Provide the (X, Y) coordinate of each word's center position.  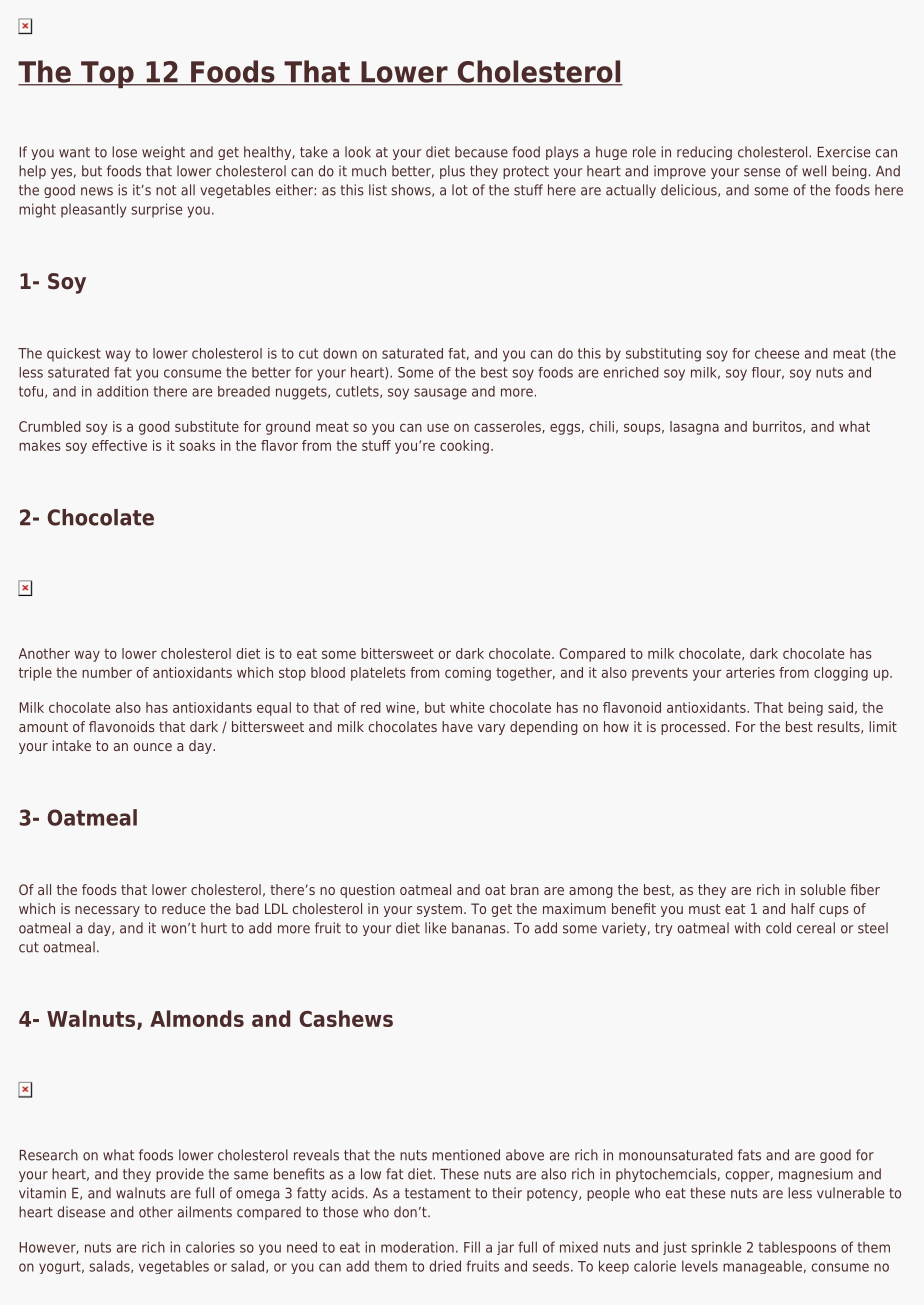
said (840, 707)
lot (460, 190)
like (435, 928)
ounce (153, 747)
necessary (107, 911)
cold (778, 928)
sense (762, 172)
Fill (472, 1247)
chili (602, 426)
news (97, 191)
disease (81, 1212)
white (467, 707)
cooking (464, 447)
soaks (197, 445)
